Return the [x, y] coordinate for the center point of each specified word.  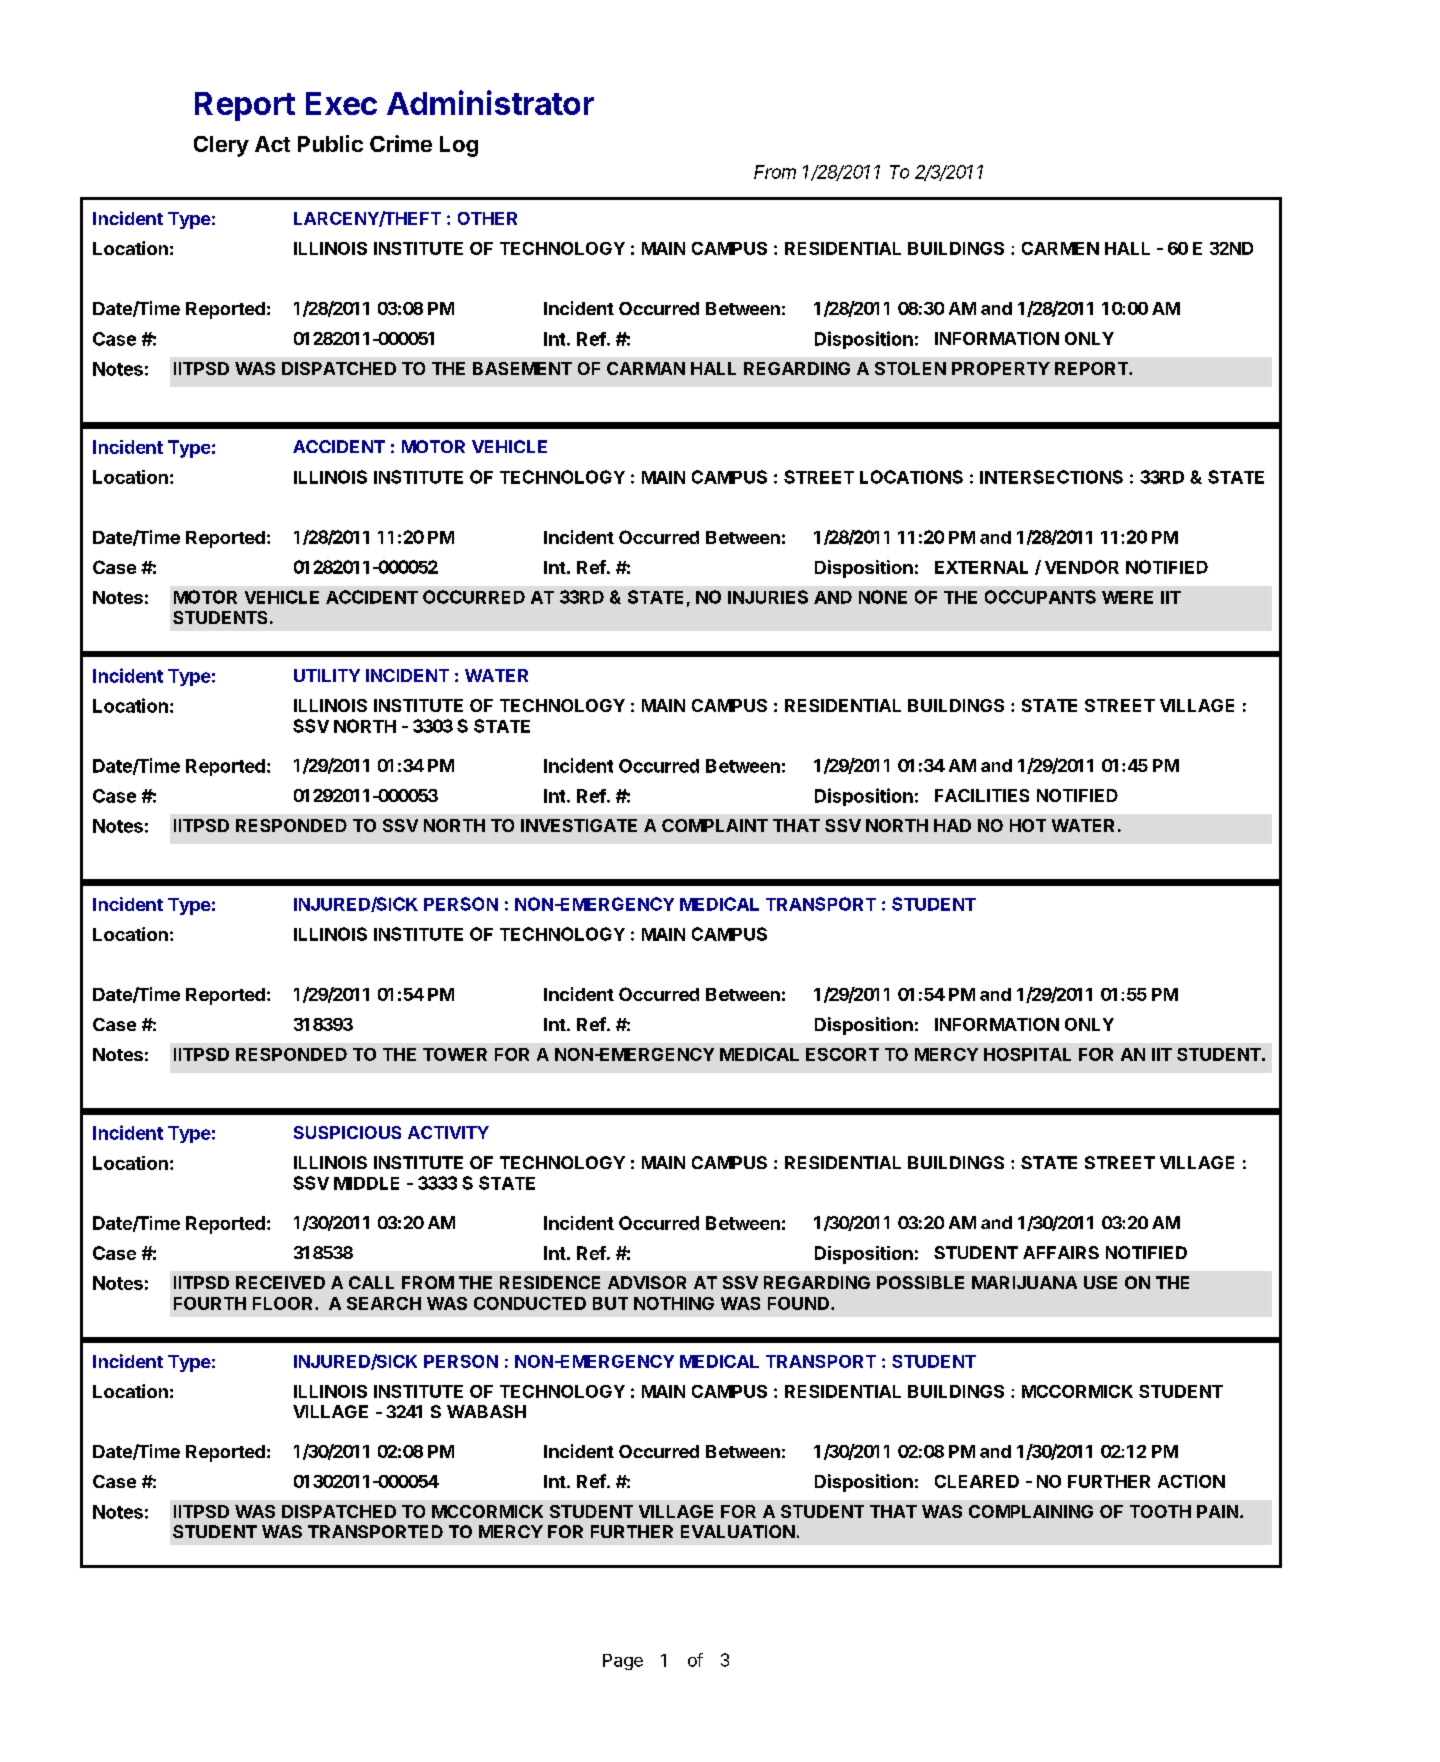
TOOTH [1160, 1511]
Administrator [490, 102]
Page [623, 1662]
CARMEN [1060, 248]
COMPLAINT [715, 825]
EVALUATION [738, 1531]
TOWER [455, 1054]
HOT [1028, 825]
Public [330, 143]
